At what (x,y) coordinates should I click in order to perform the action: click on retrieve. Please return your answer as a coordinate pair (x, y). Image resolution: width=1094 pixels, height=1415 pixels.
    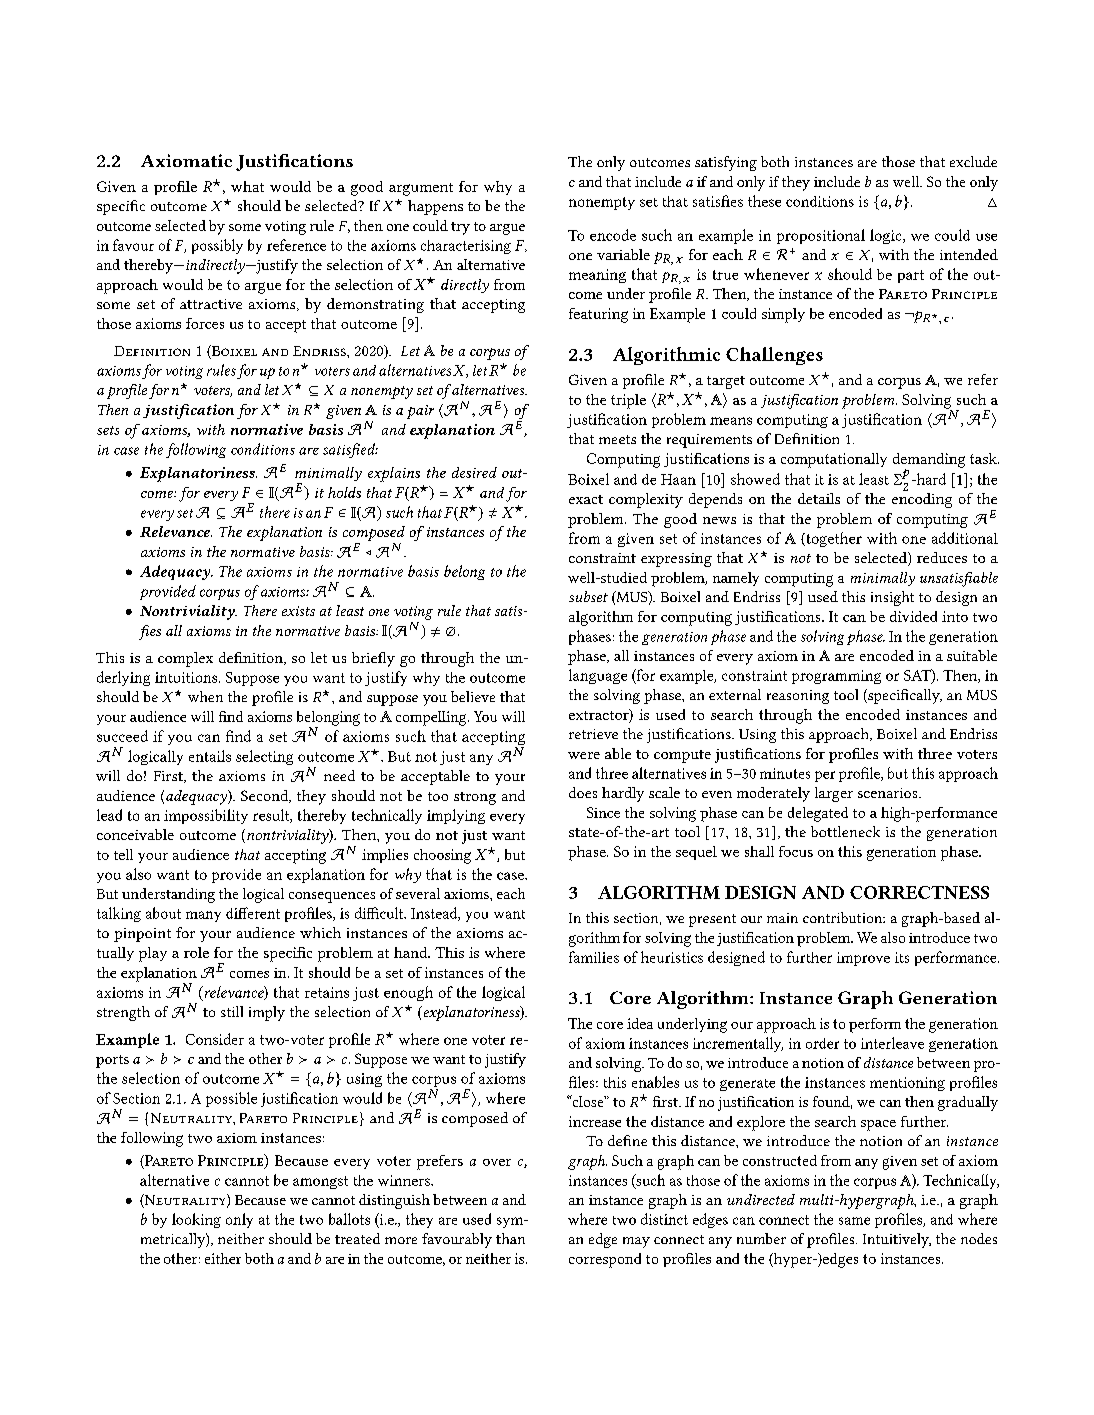
    Looking at the image, I should click on (593, 734).
